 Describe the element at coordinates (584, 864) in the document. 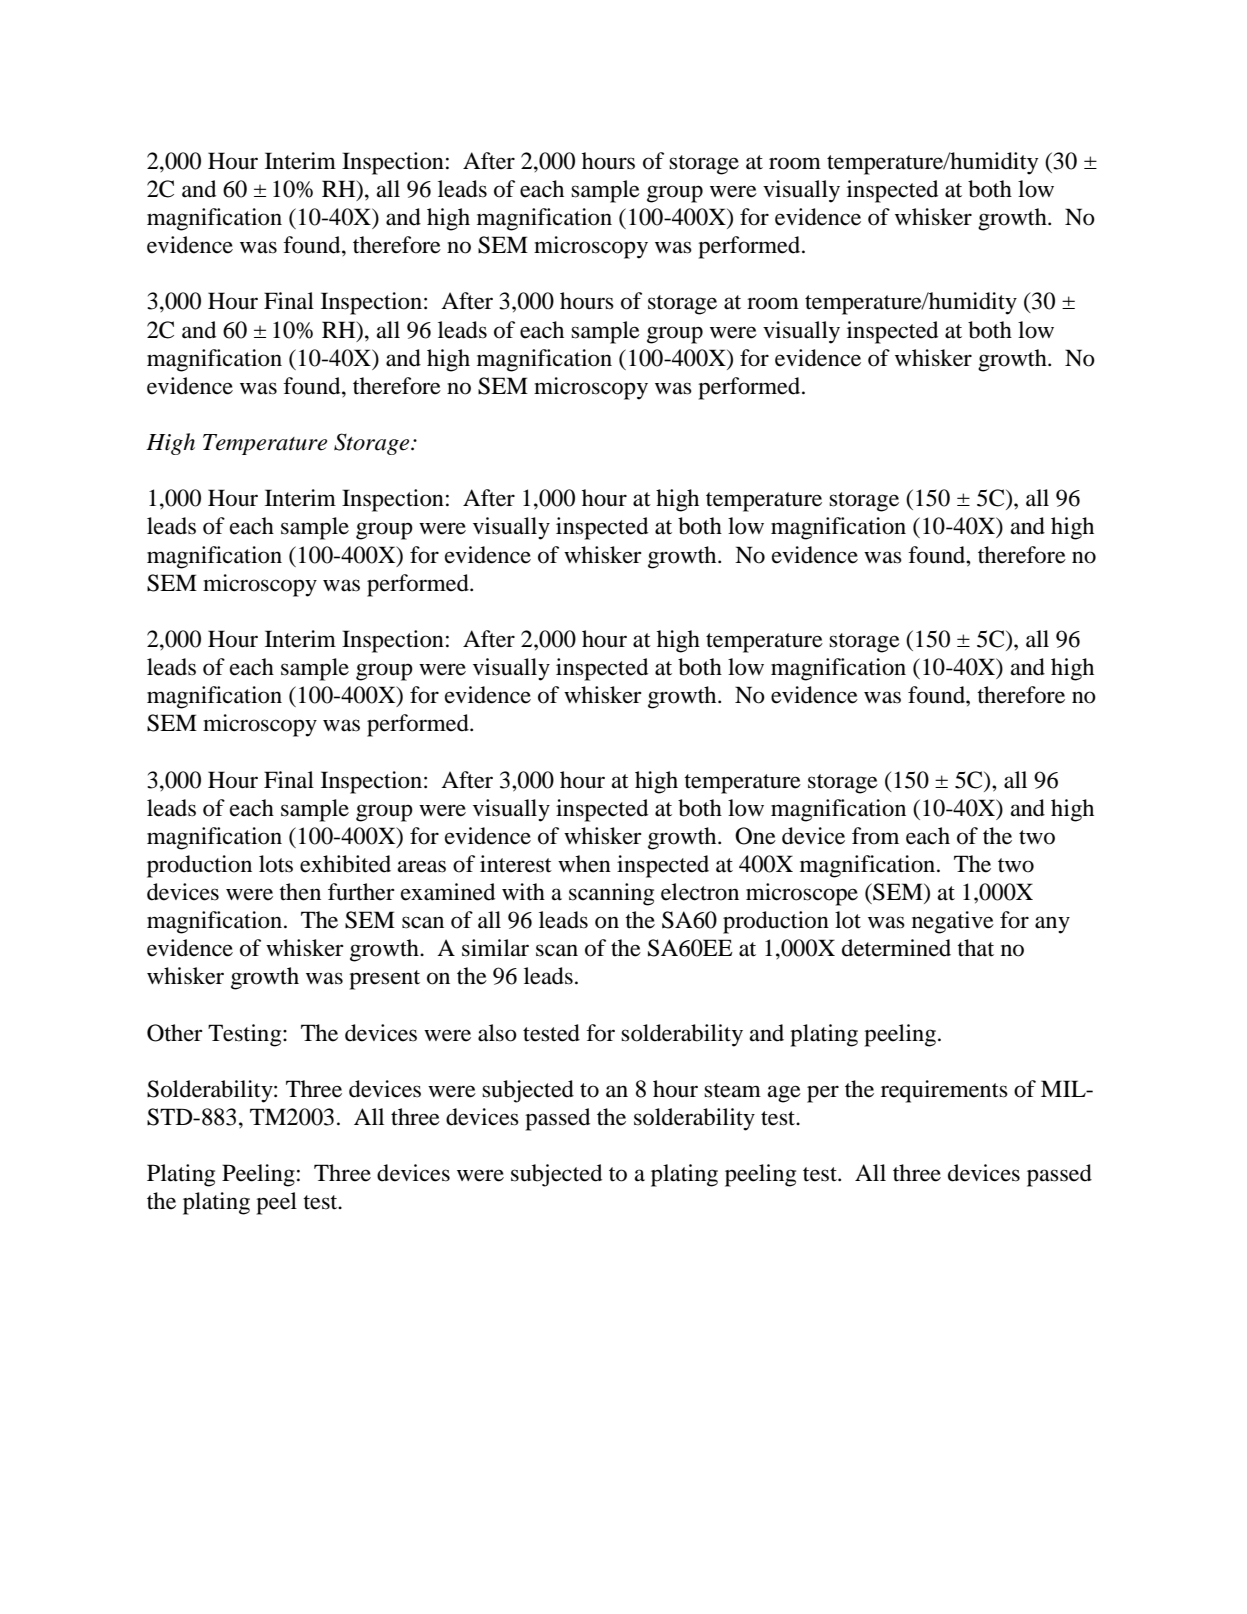

I see `when` at that location.
